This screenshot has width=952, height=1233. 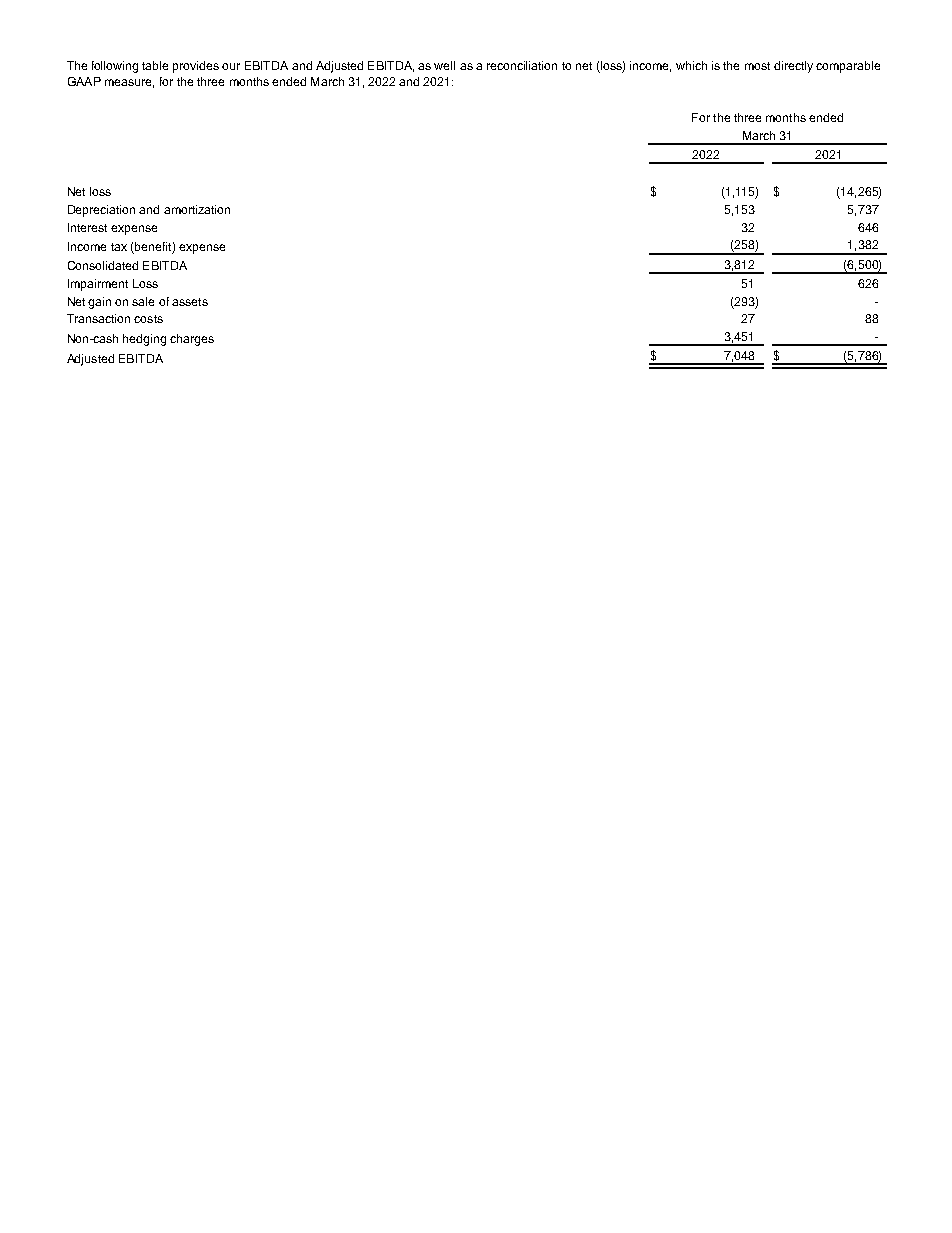 What do you see at coordinates (190, 302) in the screenshot?
I see `assets` at bounding box center [190, 302].
